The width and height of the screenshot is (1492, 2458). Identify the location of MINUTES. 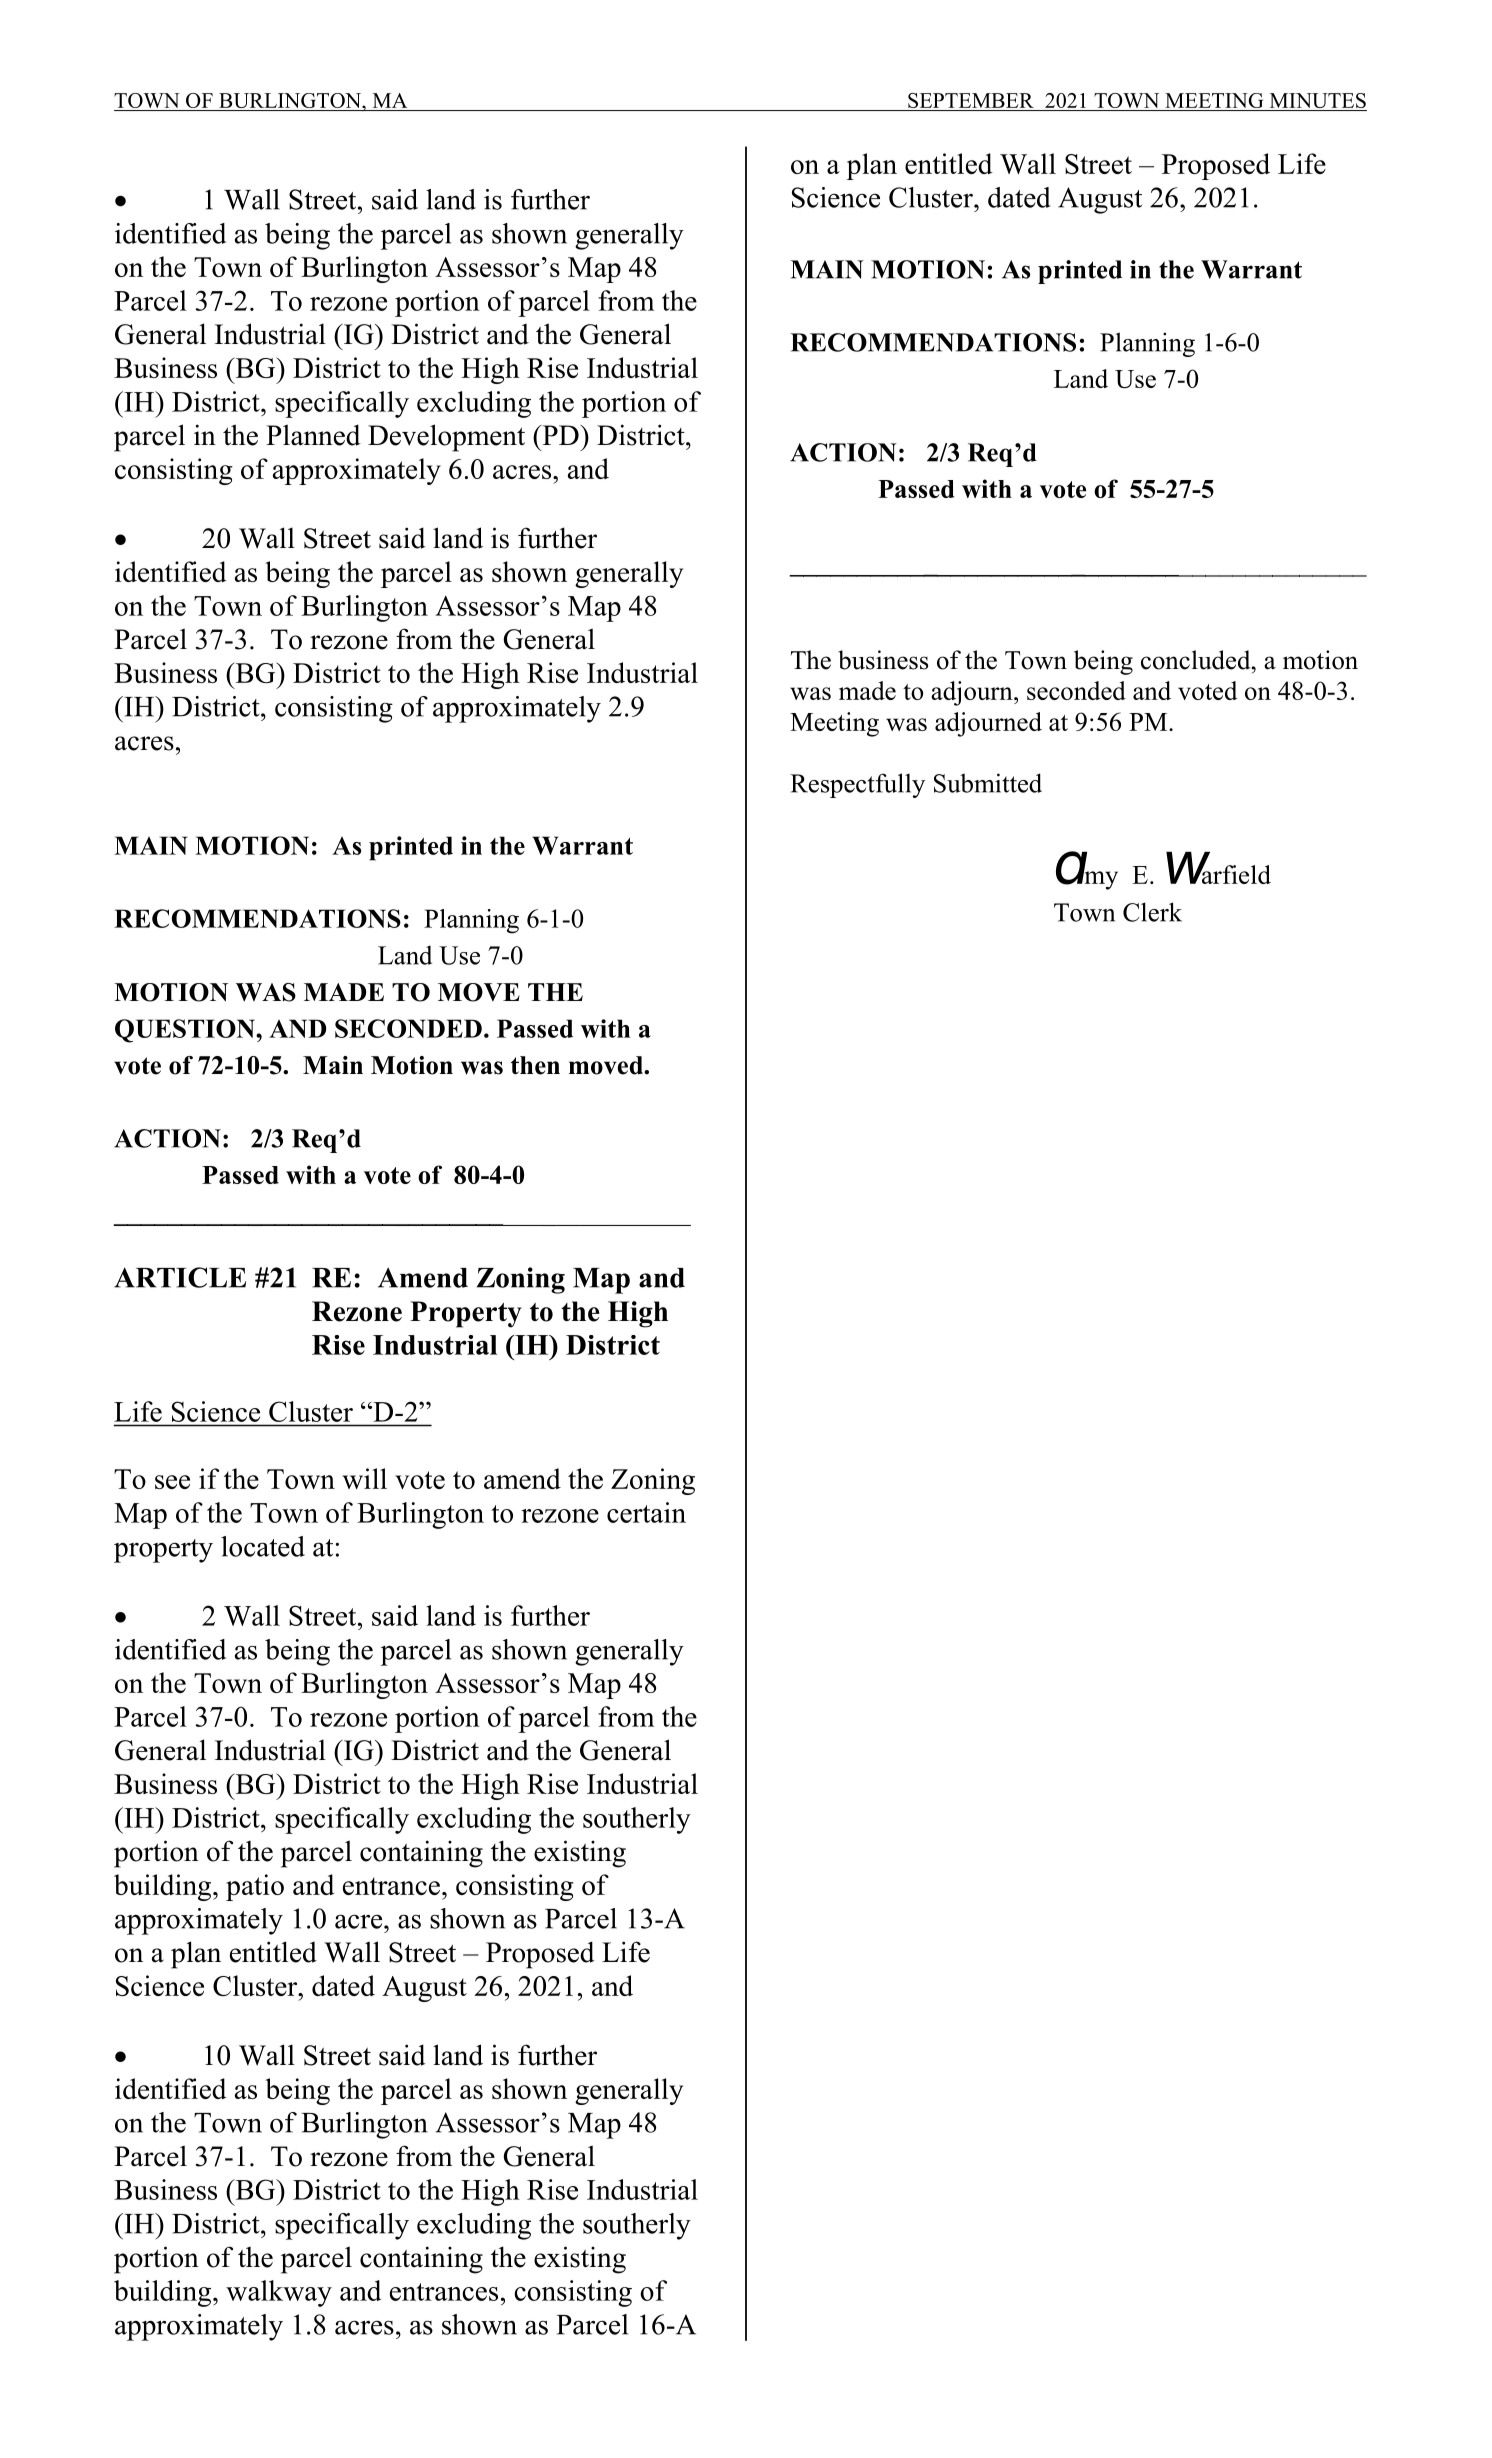
(1318, 100).
